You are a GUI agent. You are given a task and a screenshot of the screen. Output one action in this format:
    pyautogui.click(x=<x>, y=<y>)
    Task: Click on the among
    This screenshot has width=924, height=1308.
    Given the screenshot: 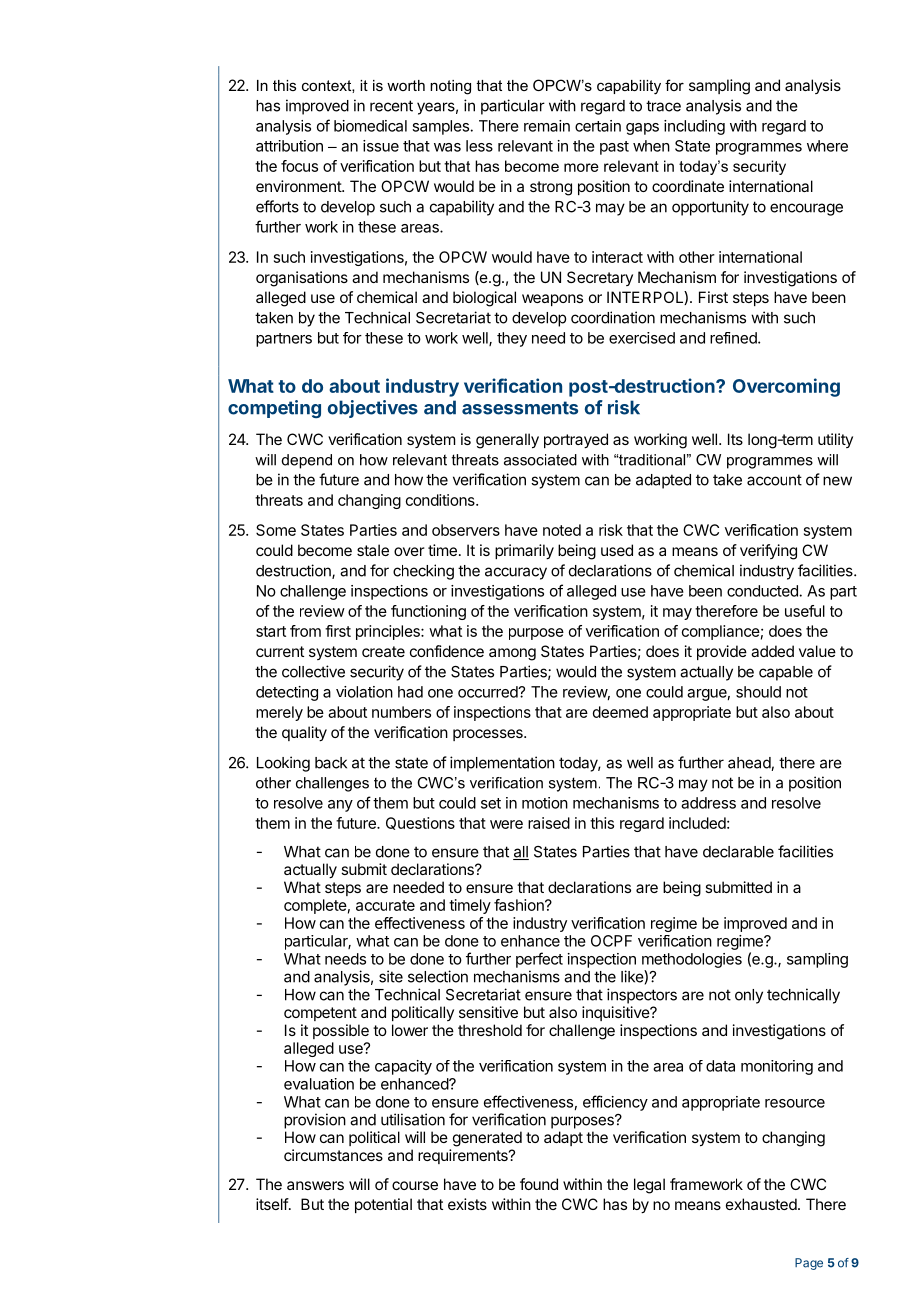 What is the action you would take?
    pyautogui.click(x=512, y=654)
